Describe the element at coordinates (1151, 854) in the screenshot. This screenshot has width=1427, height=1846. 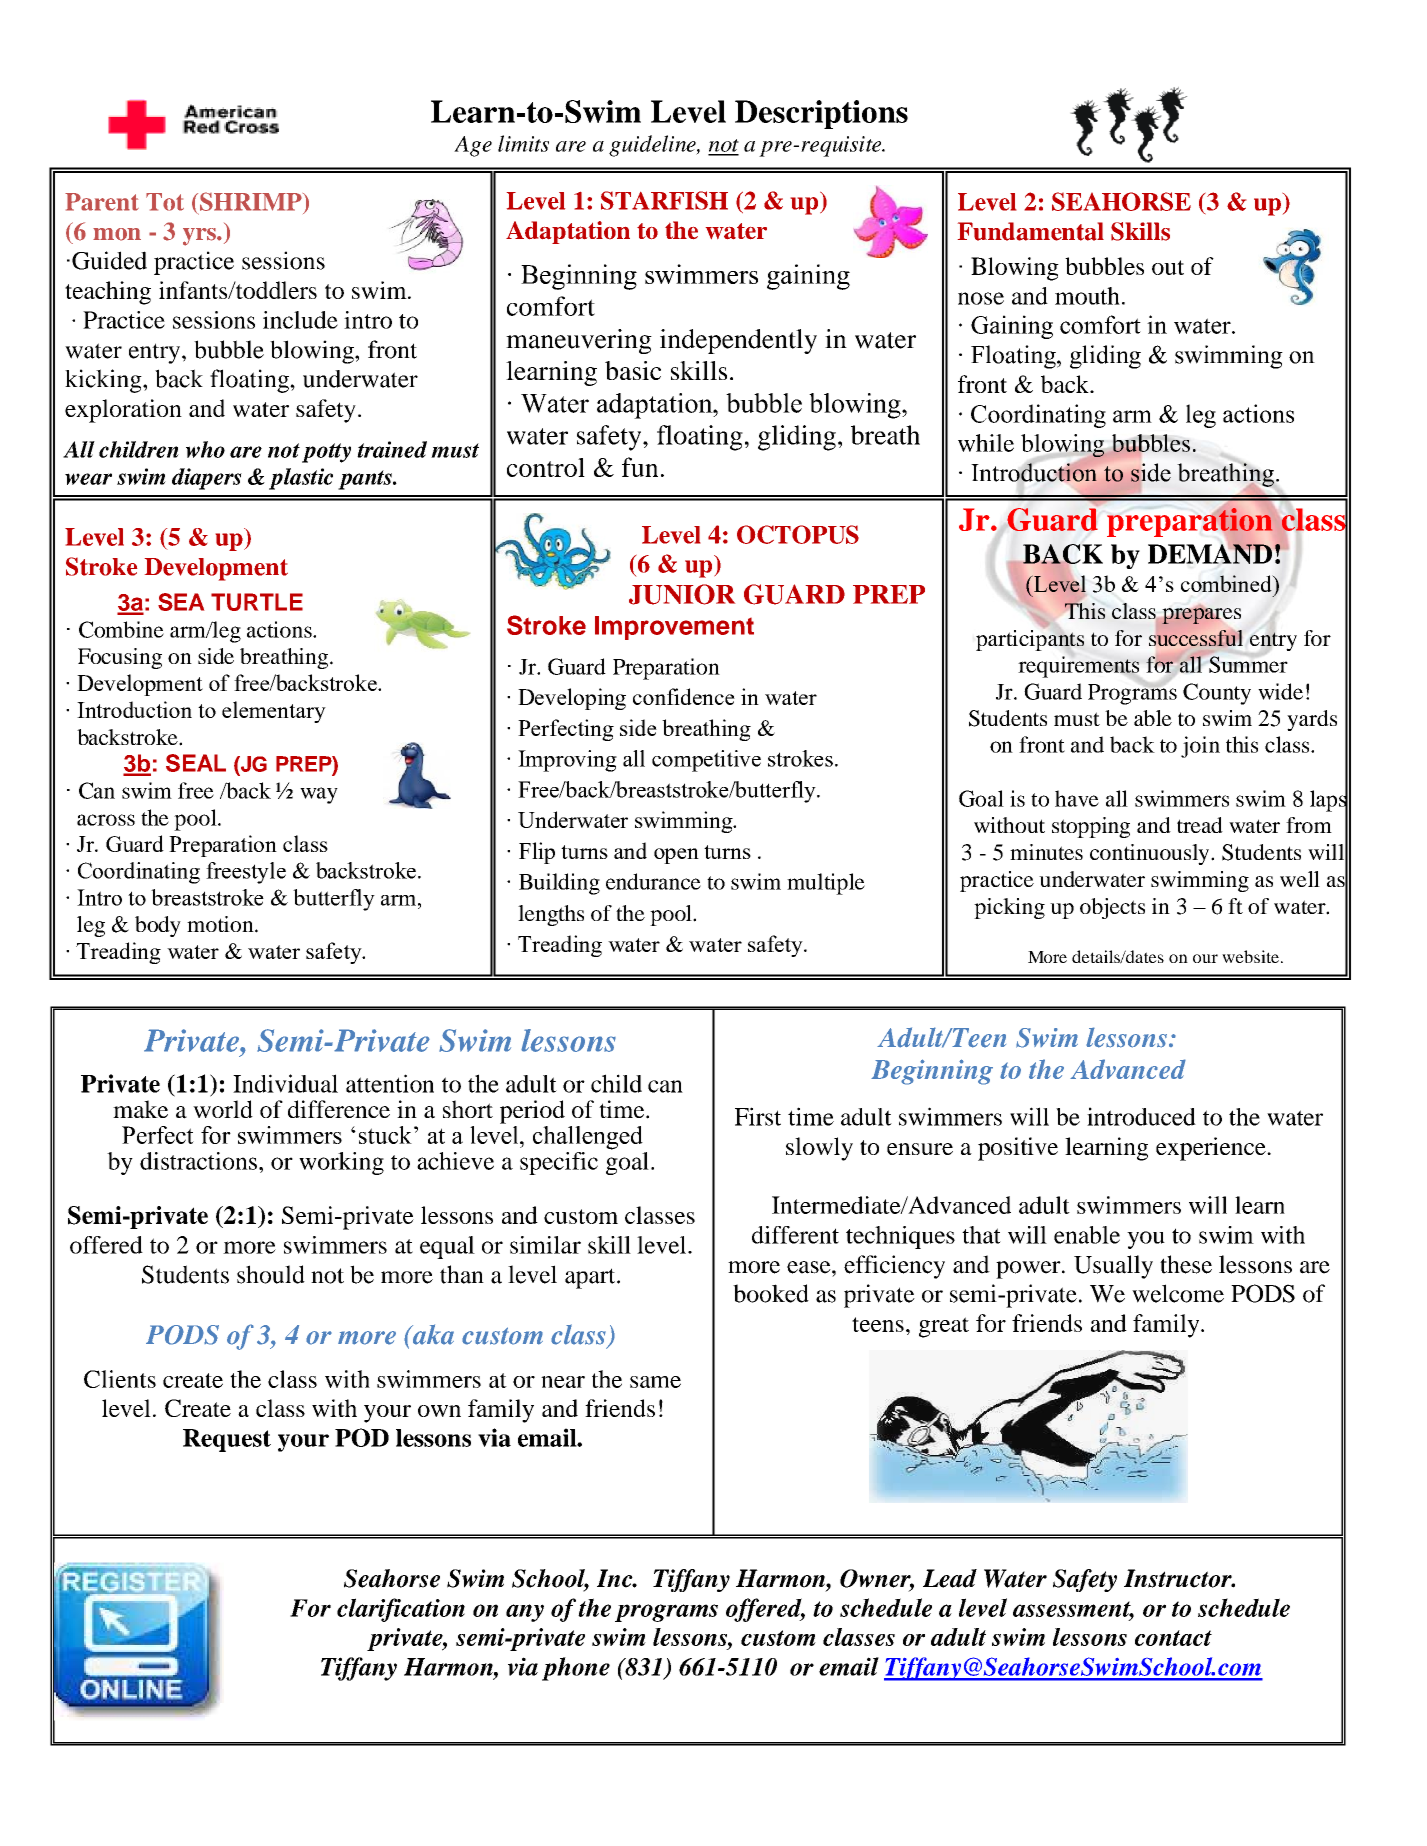
I see `continuously` at that location.
